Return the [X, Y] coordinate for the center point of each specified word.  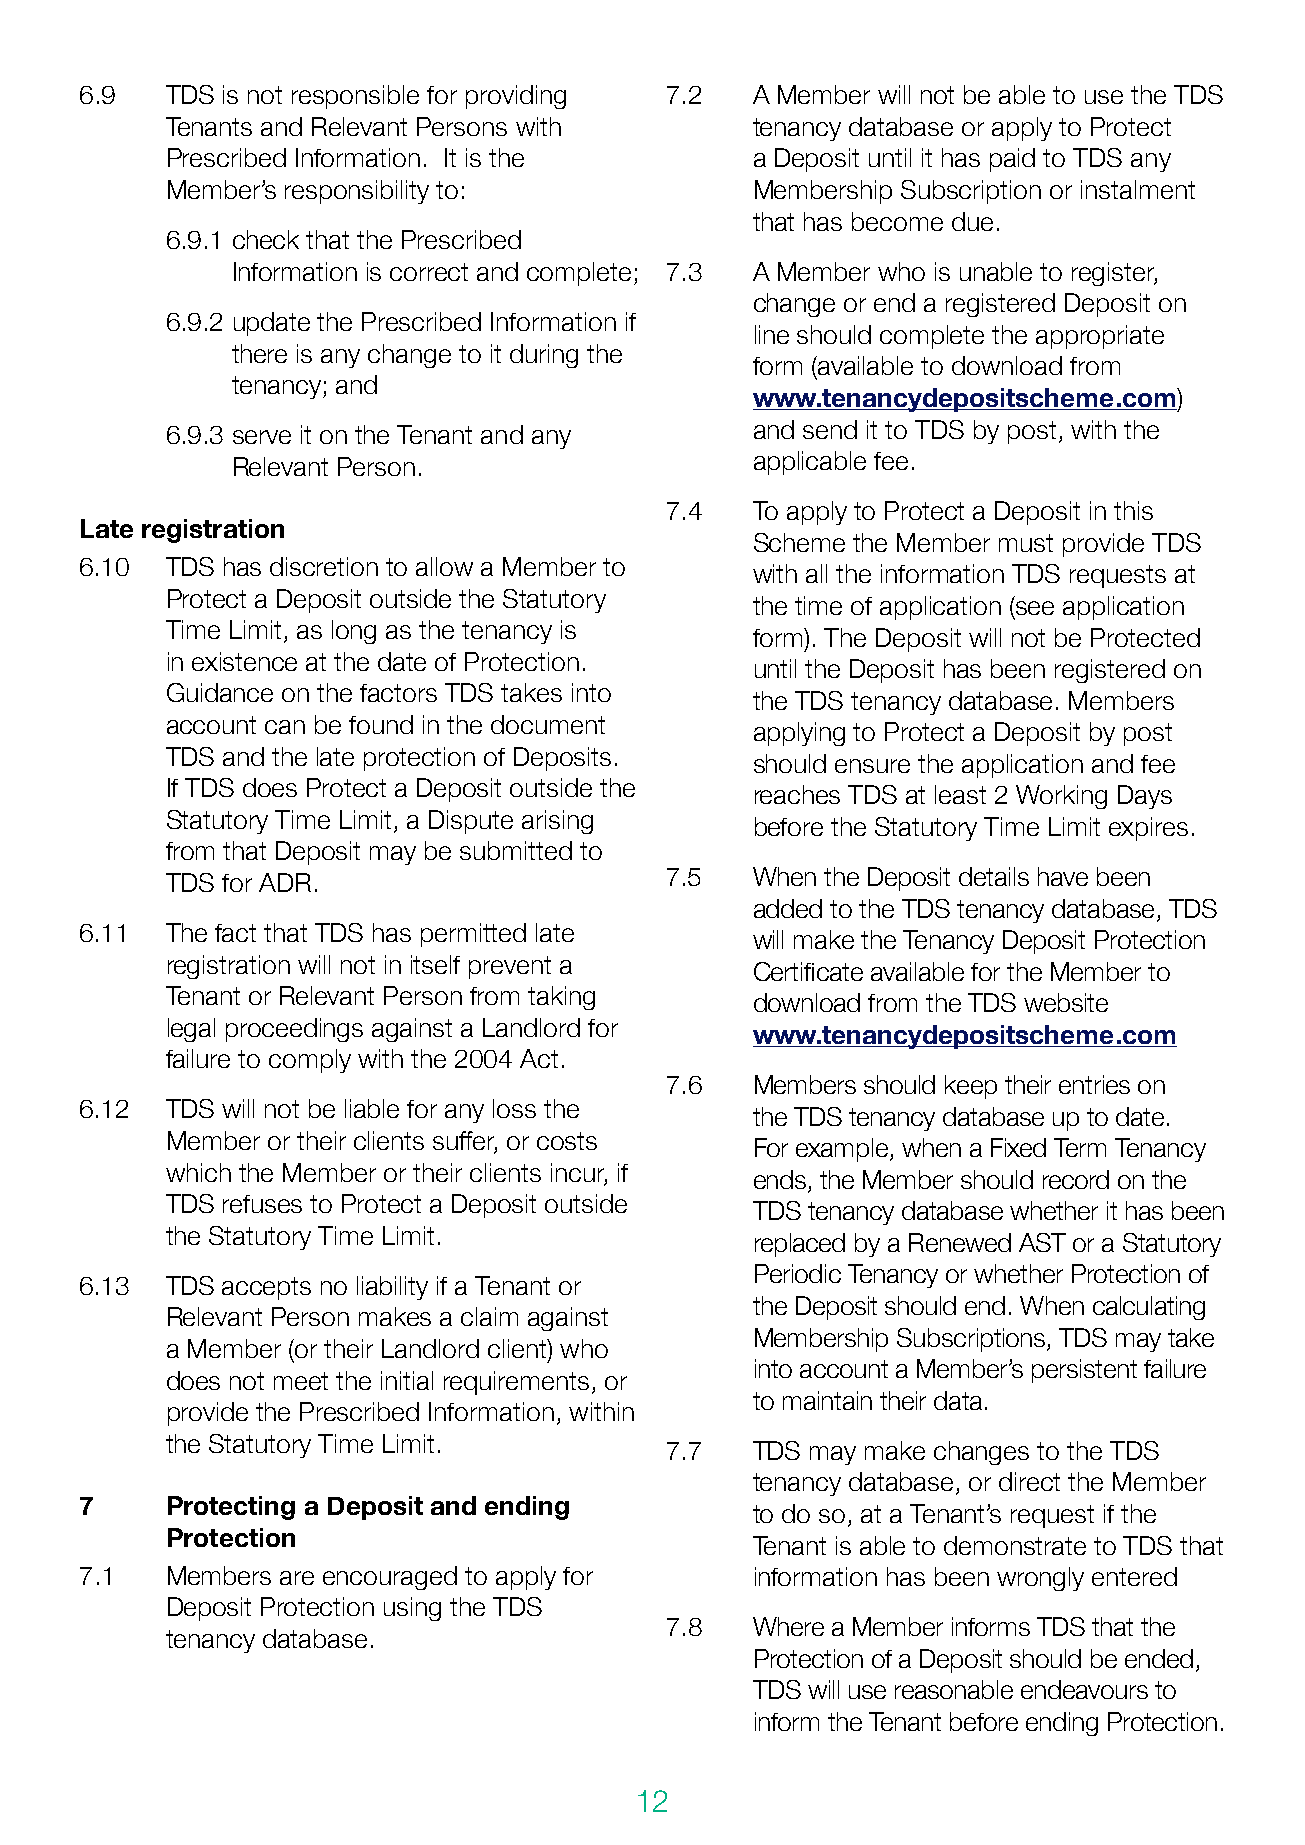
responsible [355, 97]
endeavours [1084, 1689]
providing [516, 97]
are [297, 1578]
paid [1012, 160]
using [412, 1609]
